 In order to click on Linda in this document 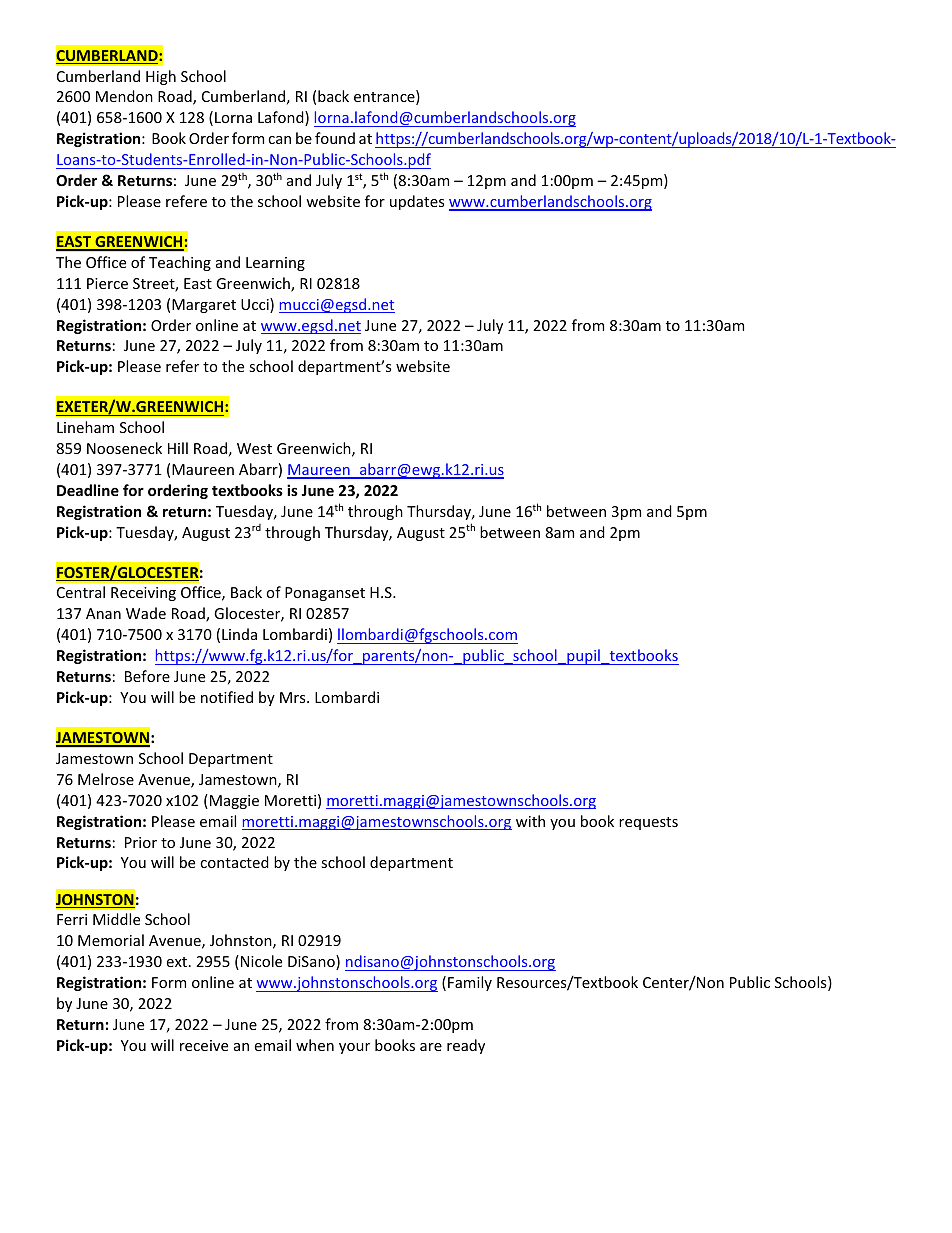, I will do `click(239, 634)`.
